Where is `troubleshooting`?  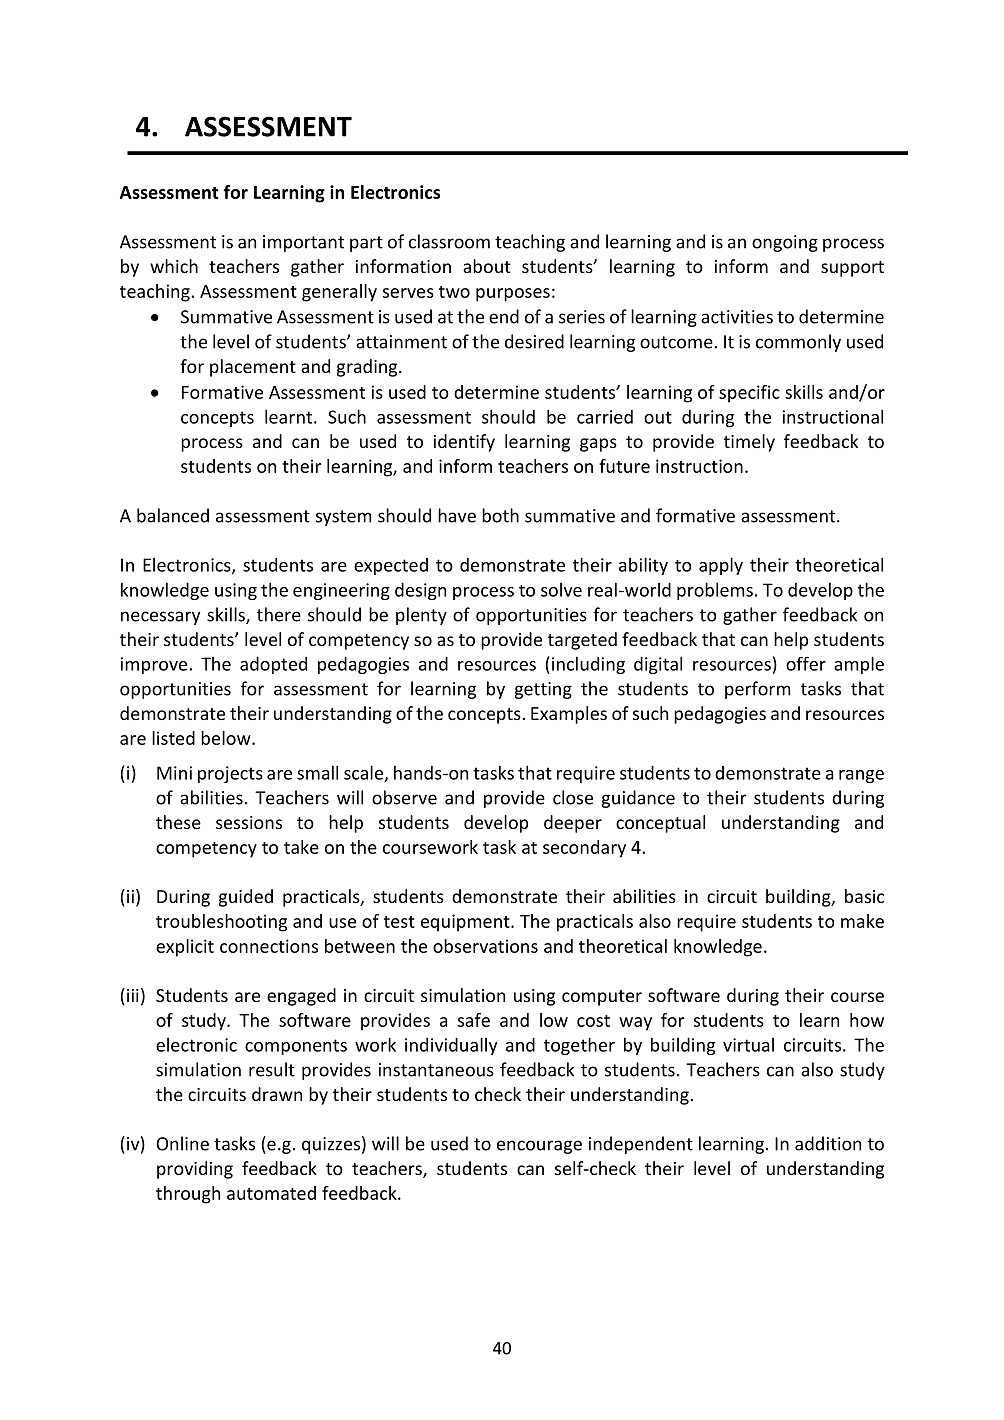
troubleshooting is located at coordinates (221, 923).
